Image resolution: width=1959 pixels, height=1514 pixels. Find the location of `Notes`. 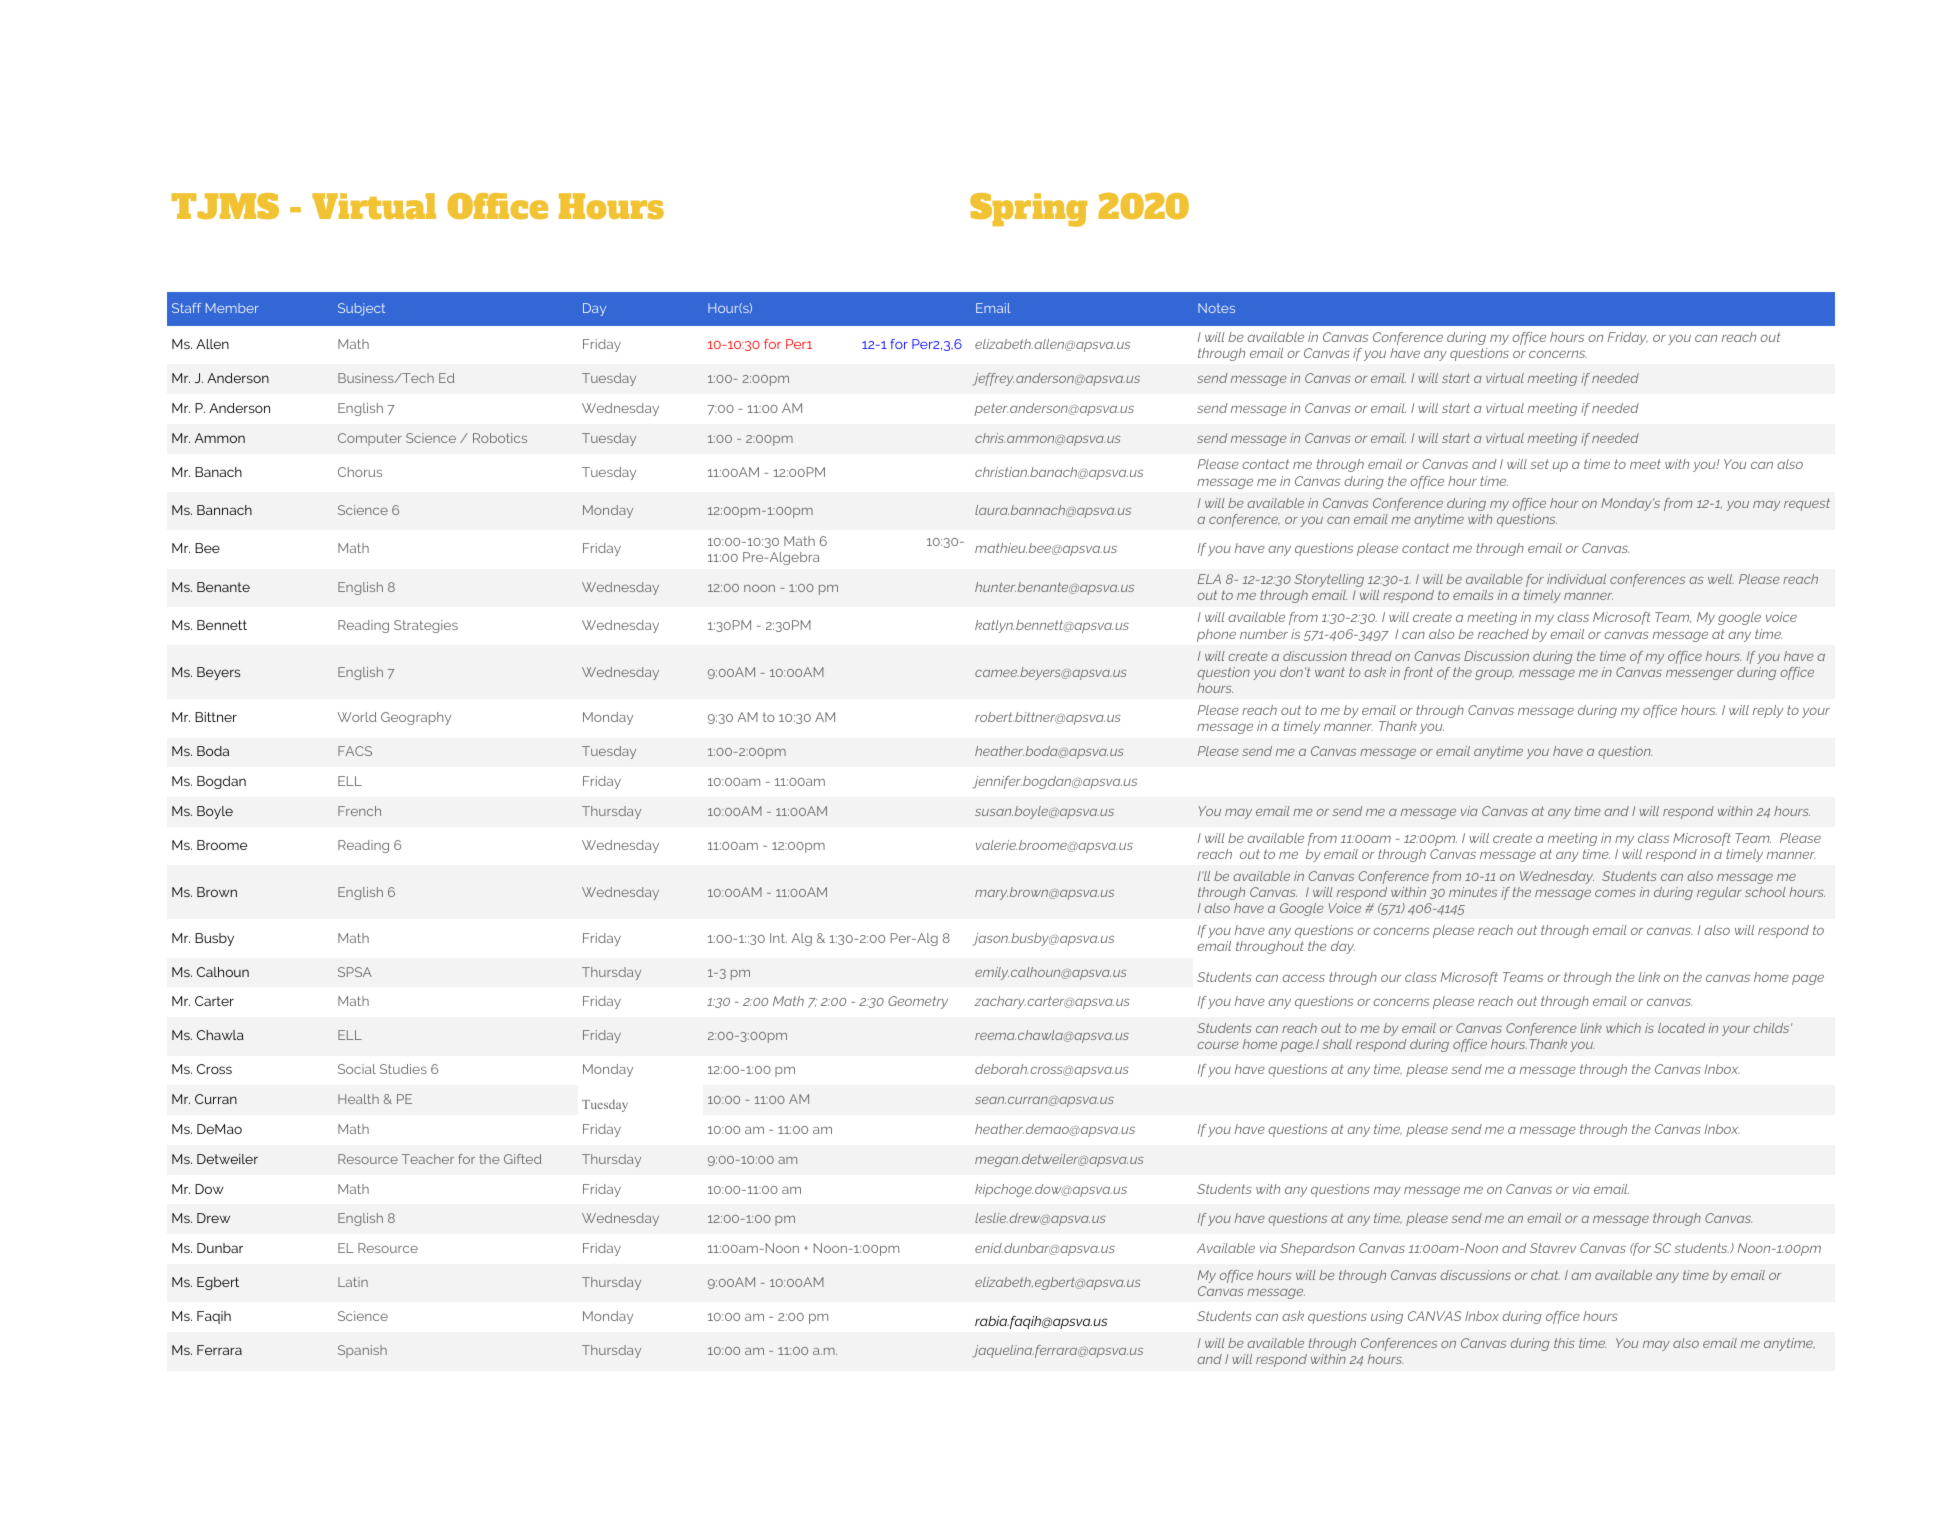

Notes is located at coordinates (1216, 308).
